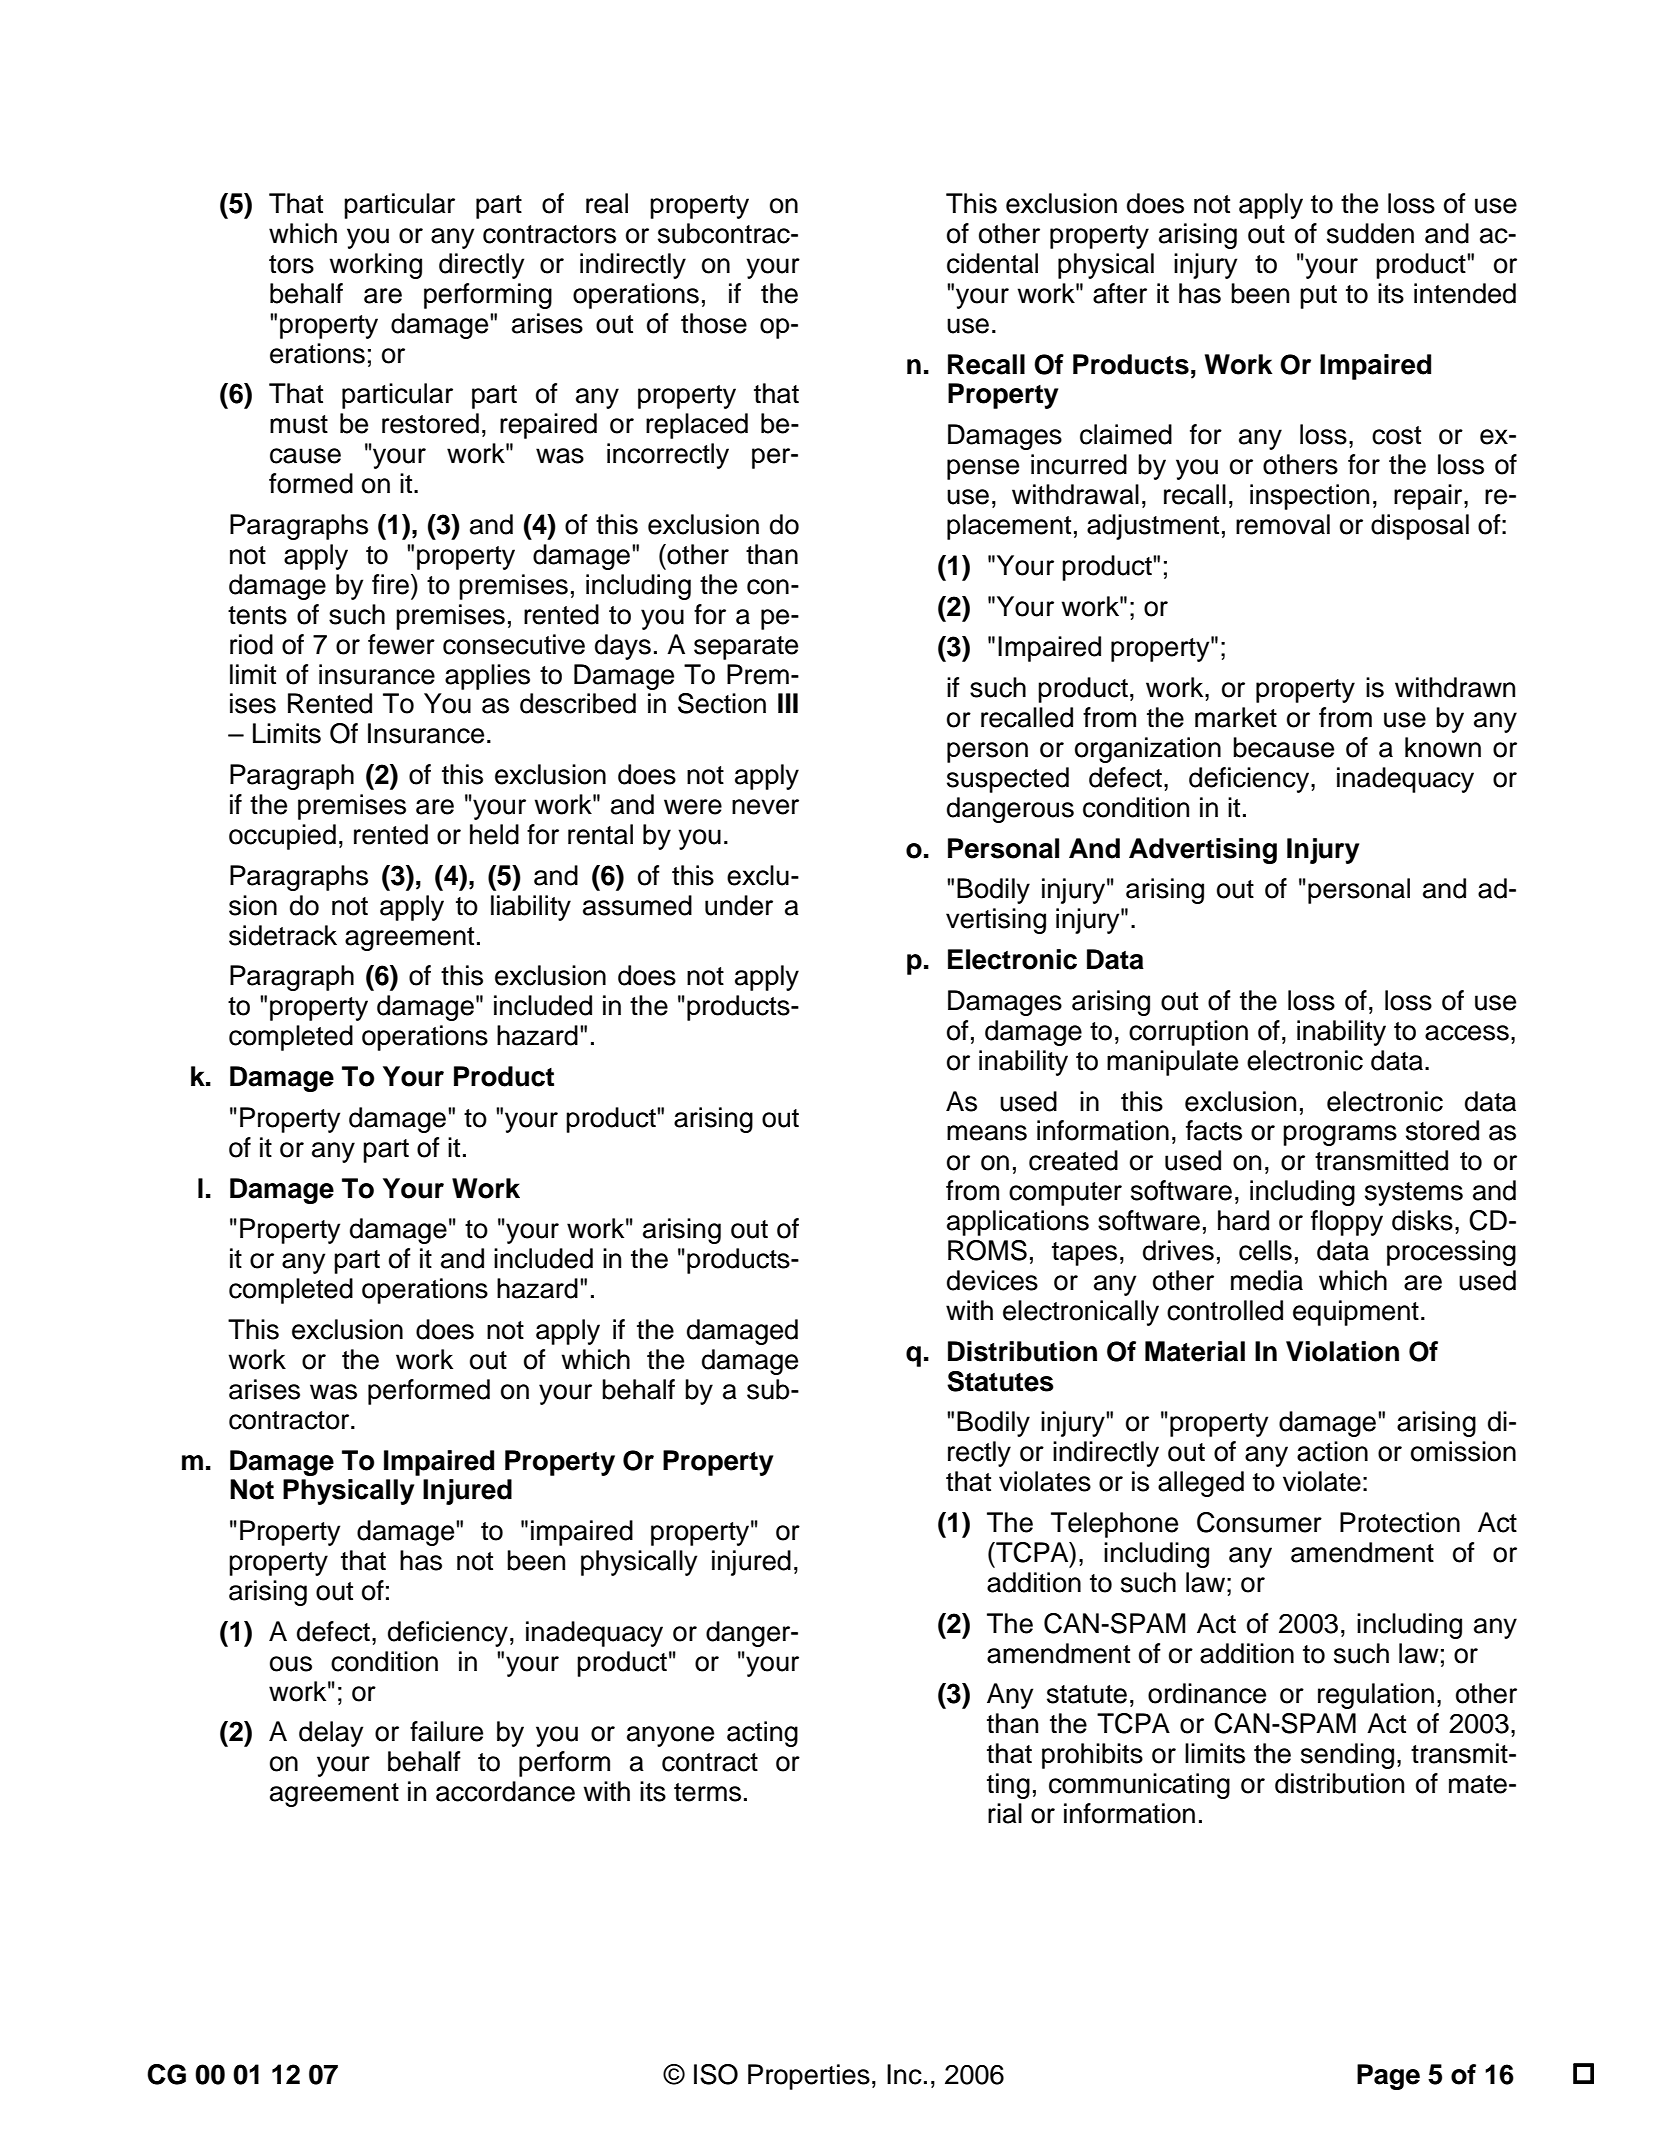 Image resolution: width=1664 pixels, height=2154 pixels. I want to click on sudden, so click(1370, 233).
